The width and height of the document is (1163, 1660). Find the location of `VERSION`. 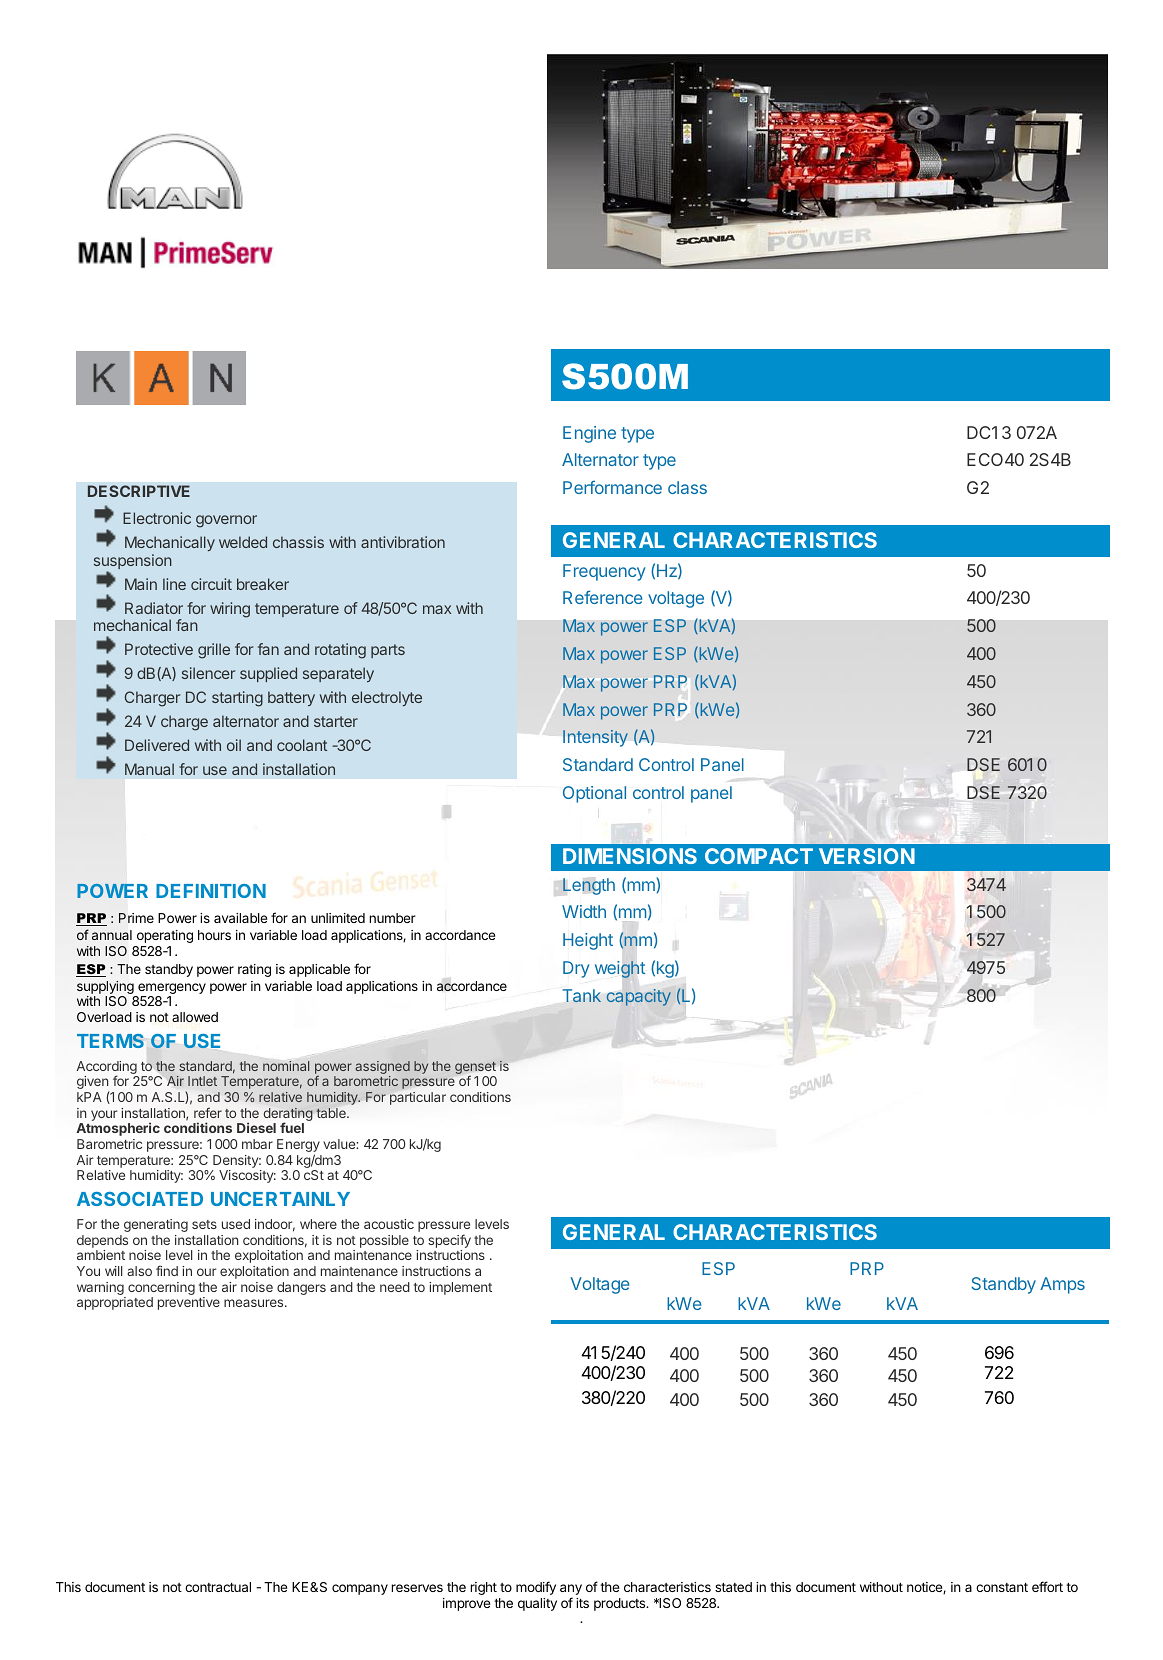

VERSION is located at coordinates (867, 856).
